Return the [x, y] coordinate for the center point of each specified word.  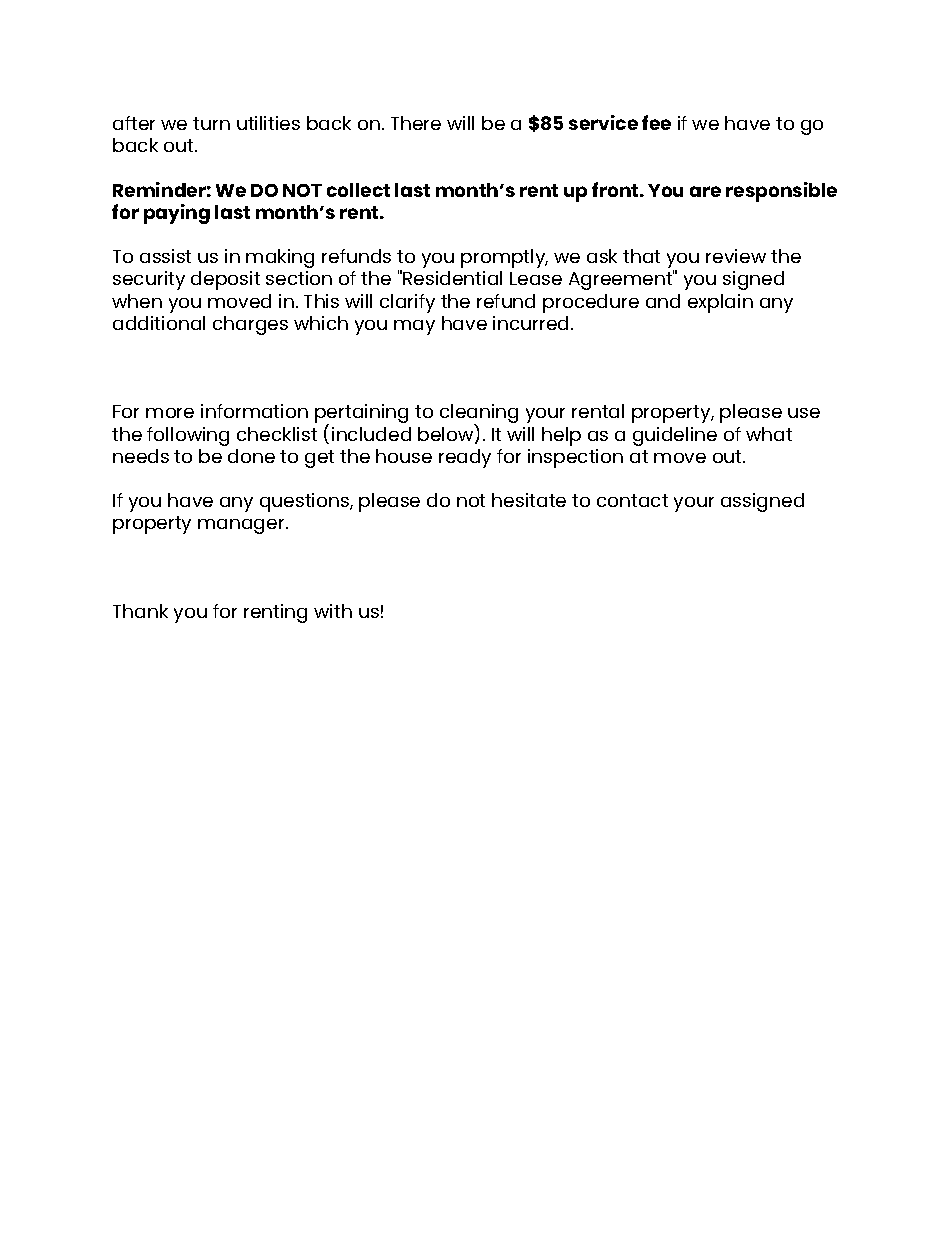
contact [632, 500]
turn [211, 123]
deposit [225, 280]
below [446, 432]
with [333, 611]
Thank [140, 611]
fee [656, 122]
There [416, 123]
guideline [675, 436]
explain [720, 303]
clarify [407, 303]
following [188, 436]
